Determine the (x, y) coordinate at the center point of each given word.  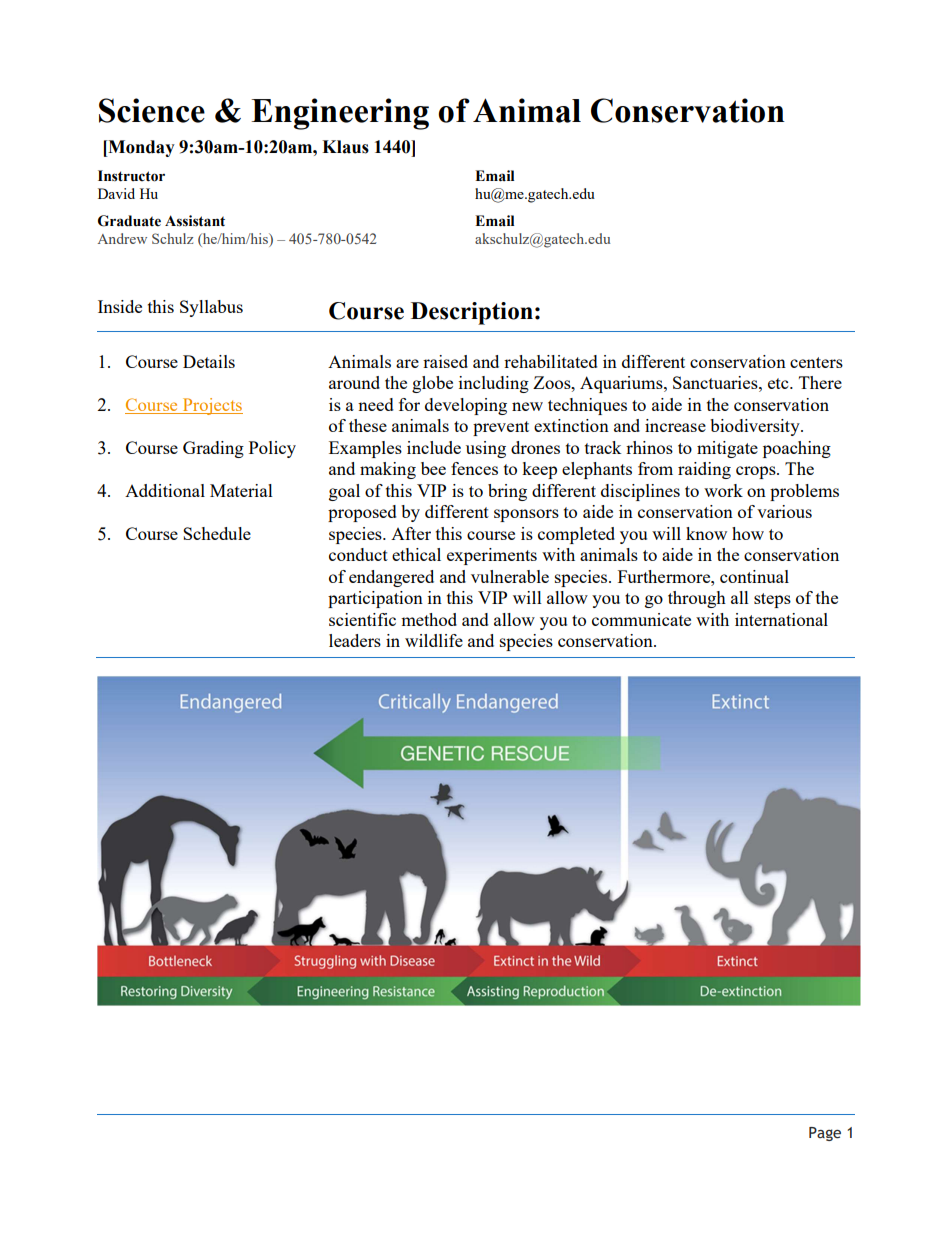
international (781, 619)
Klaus (345, 147)
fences (474, 468)
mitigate (727, 449)
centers (816, 362)
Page (825, 1134)
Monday (140, 148)
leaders (355, 640)
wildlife (434, 640)
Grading (213, 449)
